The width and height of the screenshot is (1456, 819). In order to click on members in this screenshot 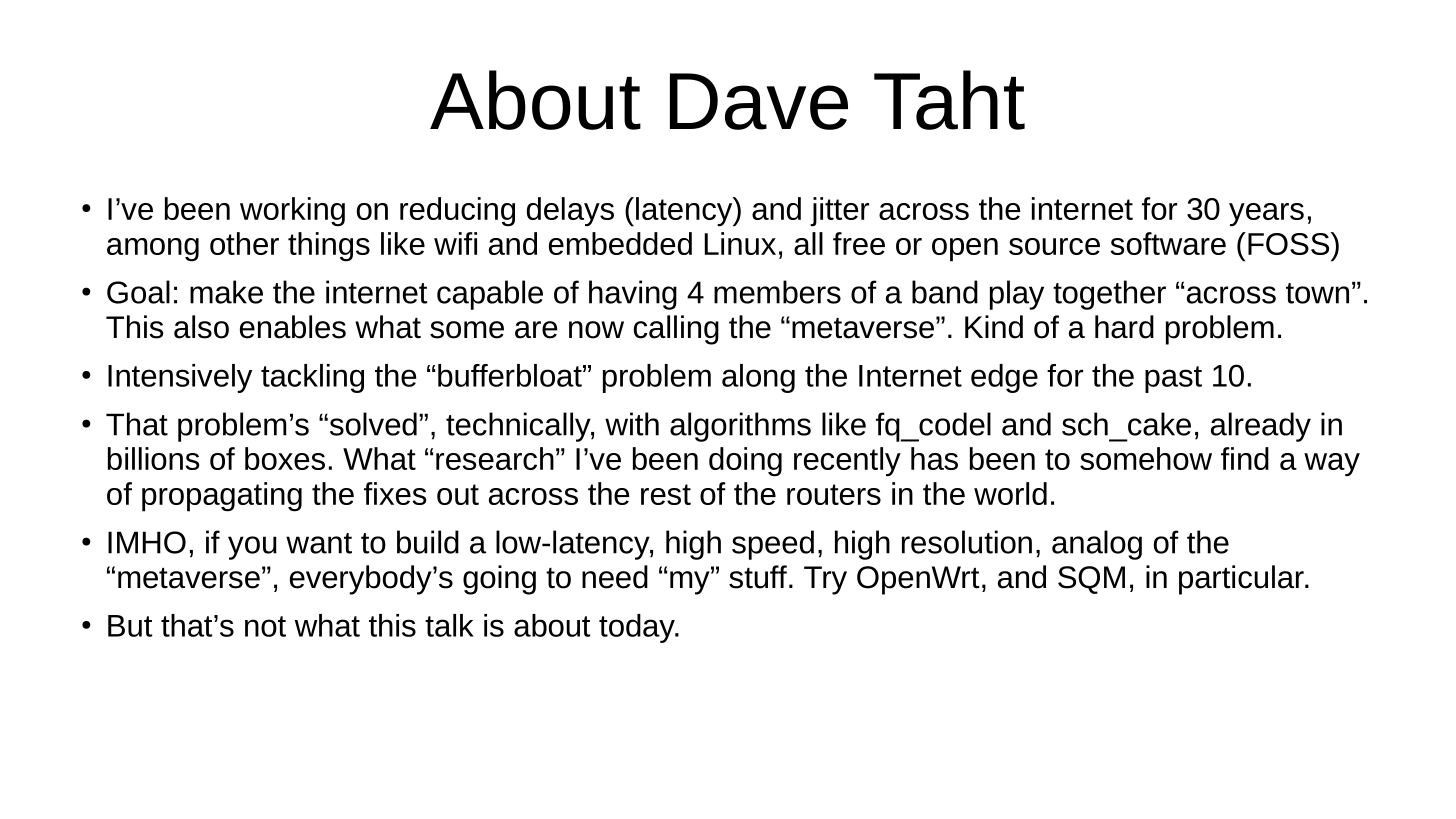, I will do `click(777, 292)`.
